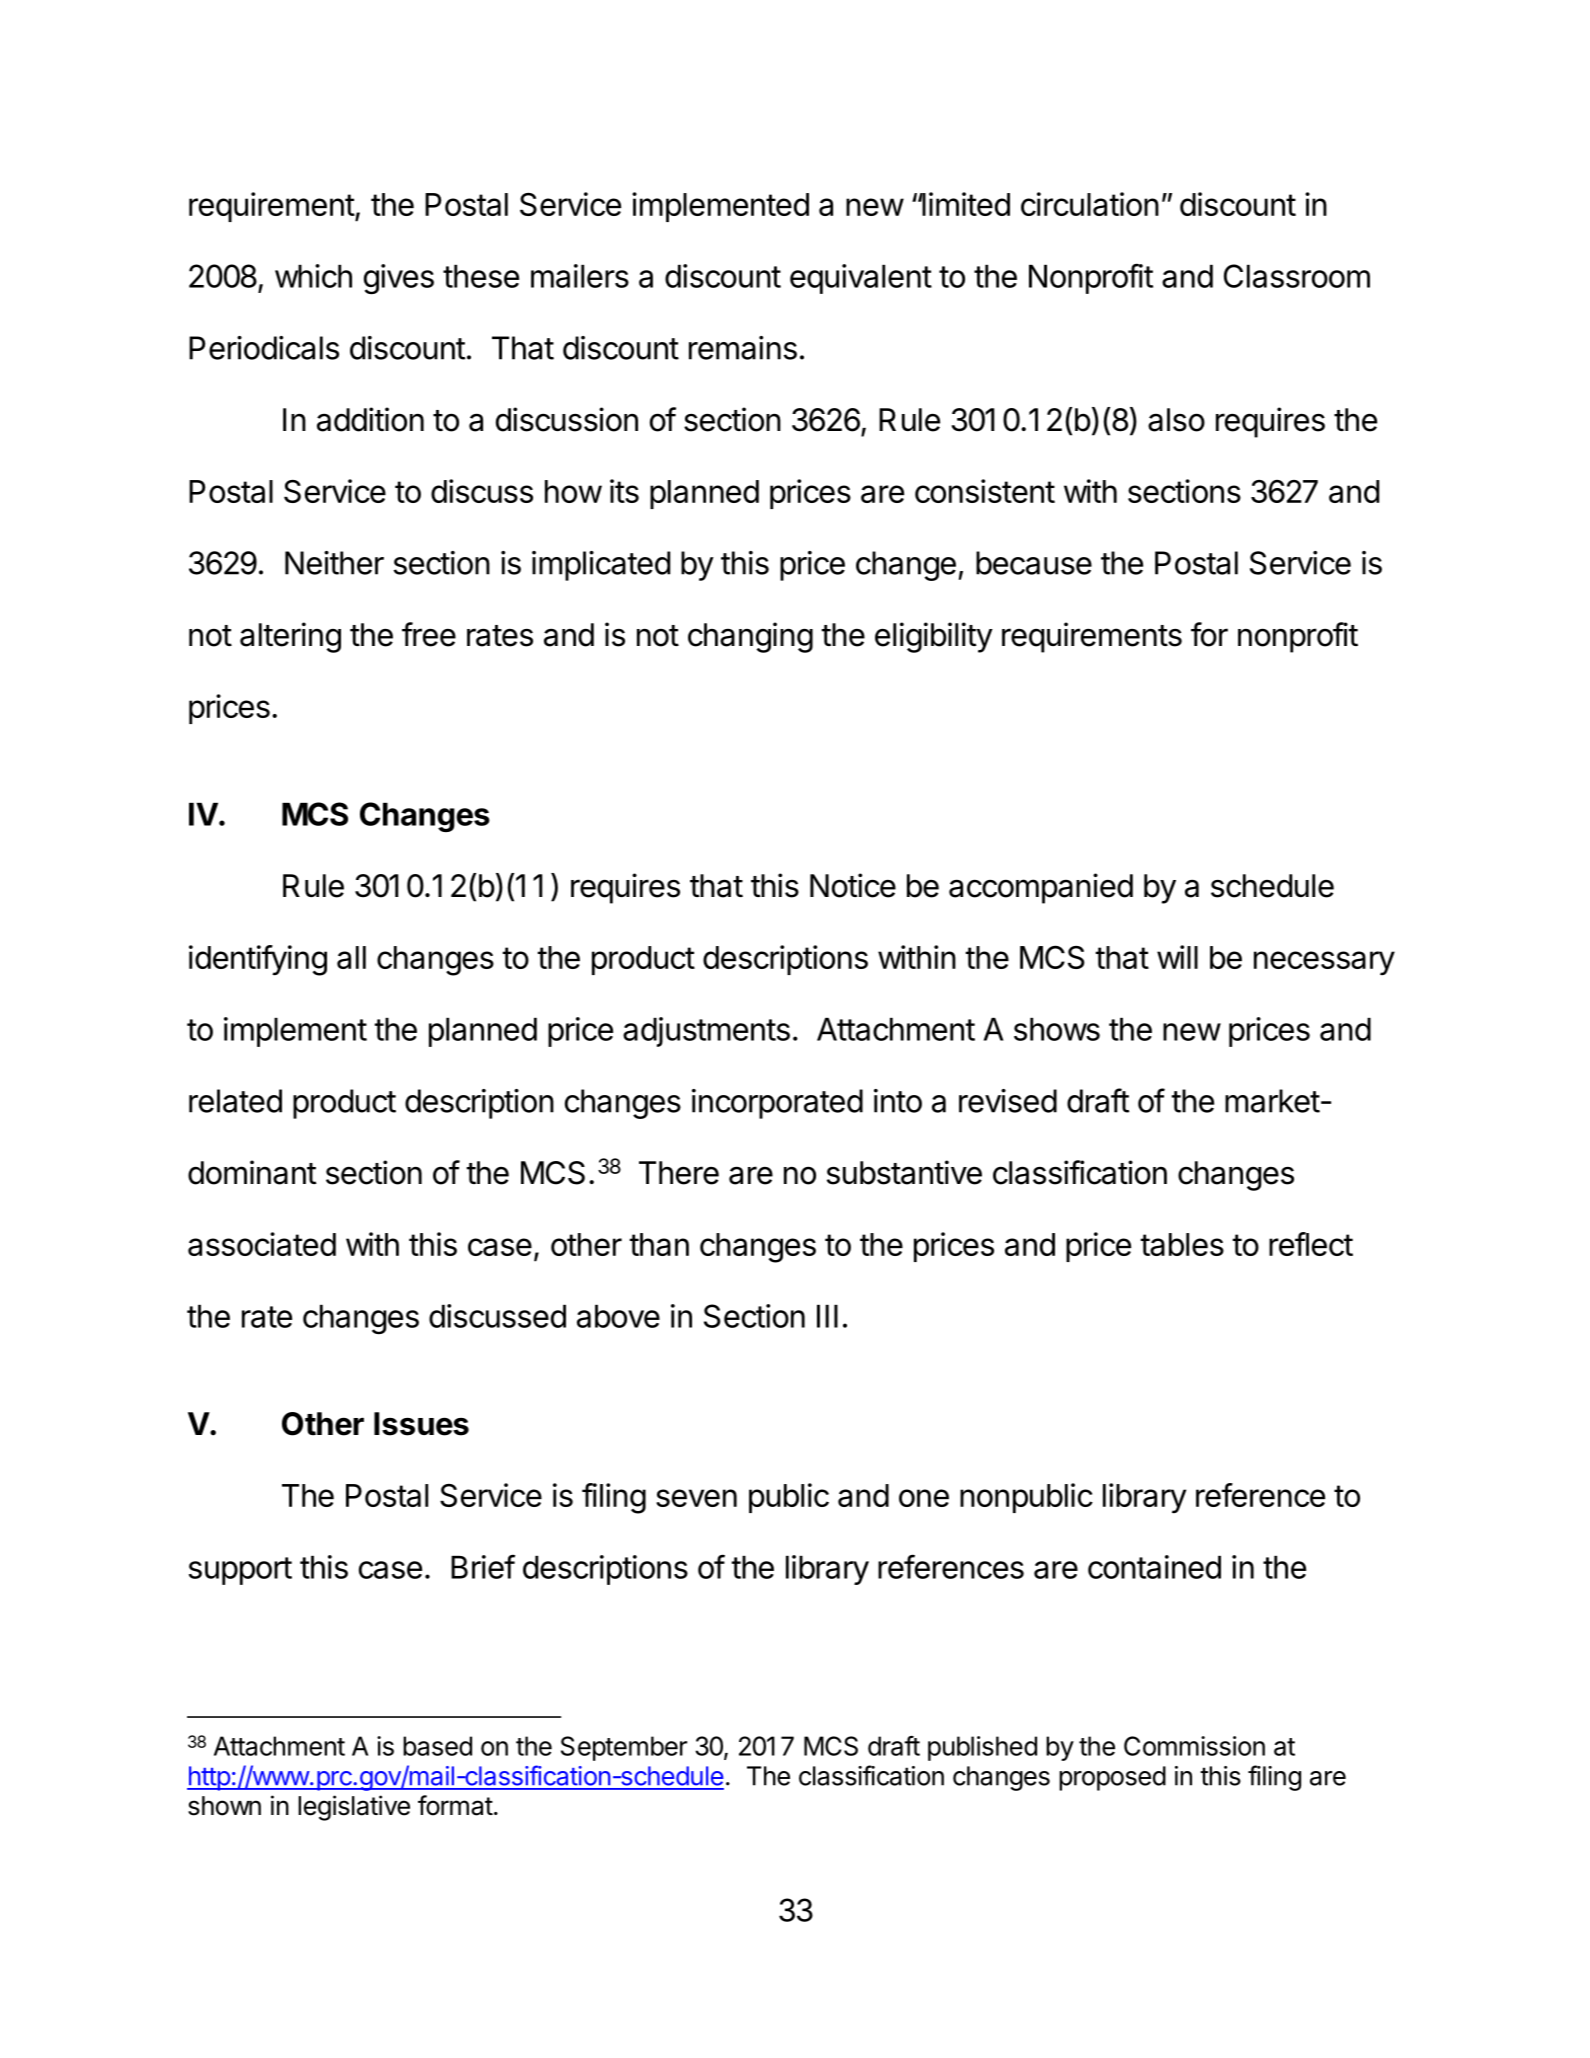 The height and width of the image is (2058, 1590). I want to click on which, so click(313, 276).
